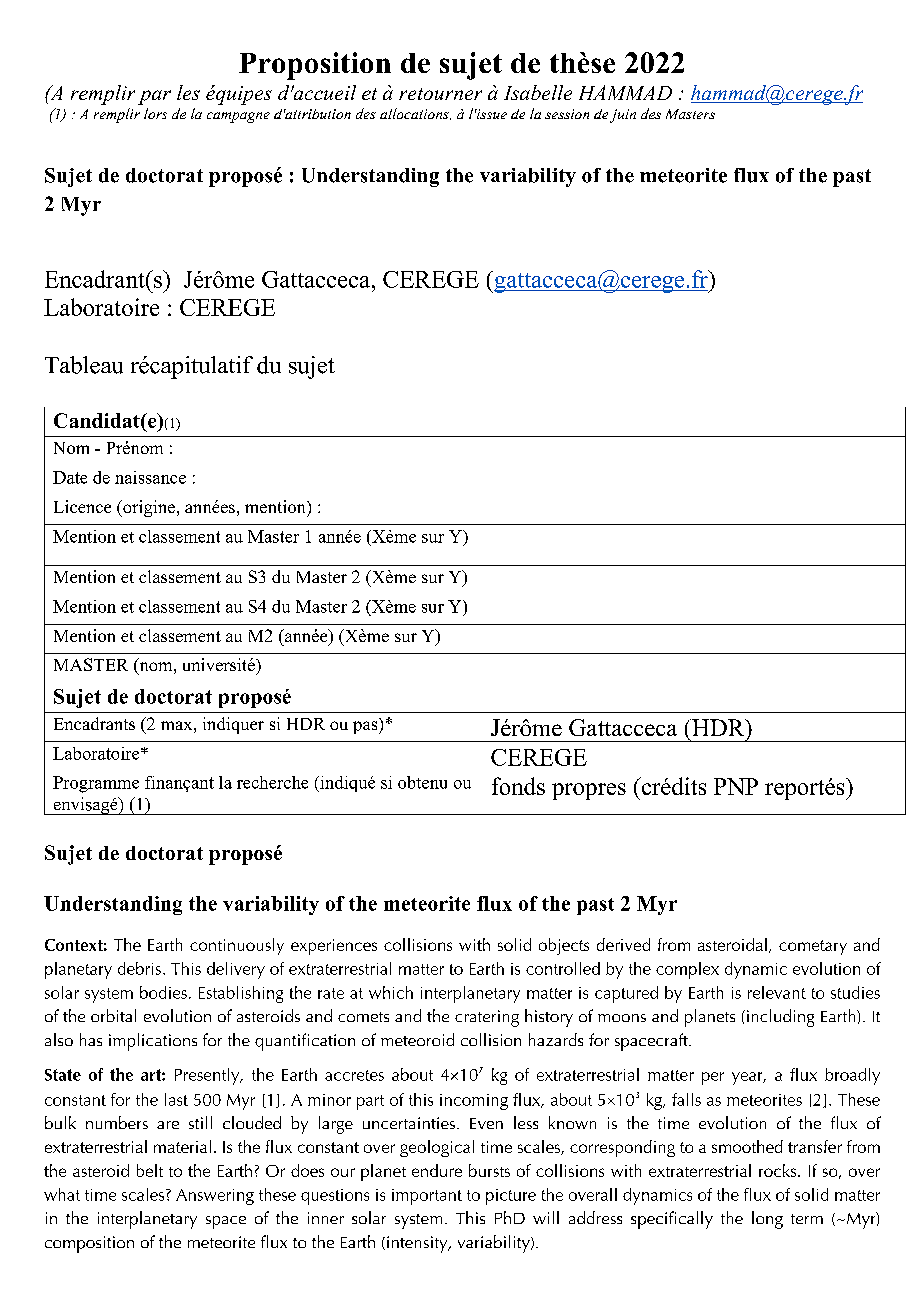 The image size is (924, 1308). Describe the element at coordinates (155, 113) in the screenshot. I see `lors` at that location.
